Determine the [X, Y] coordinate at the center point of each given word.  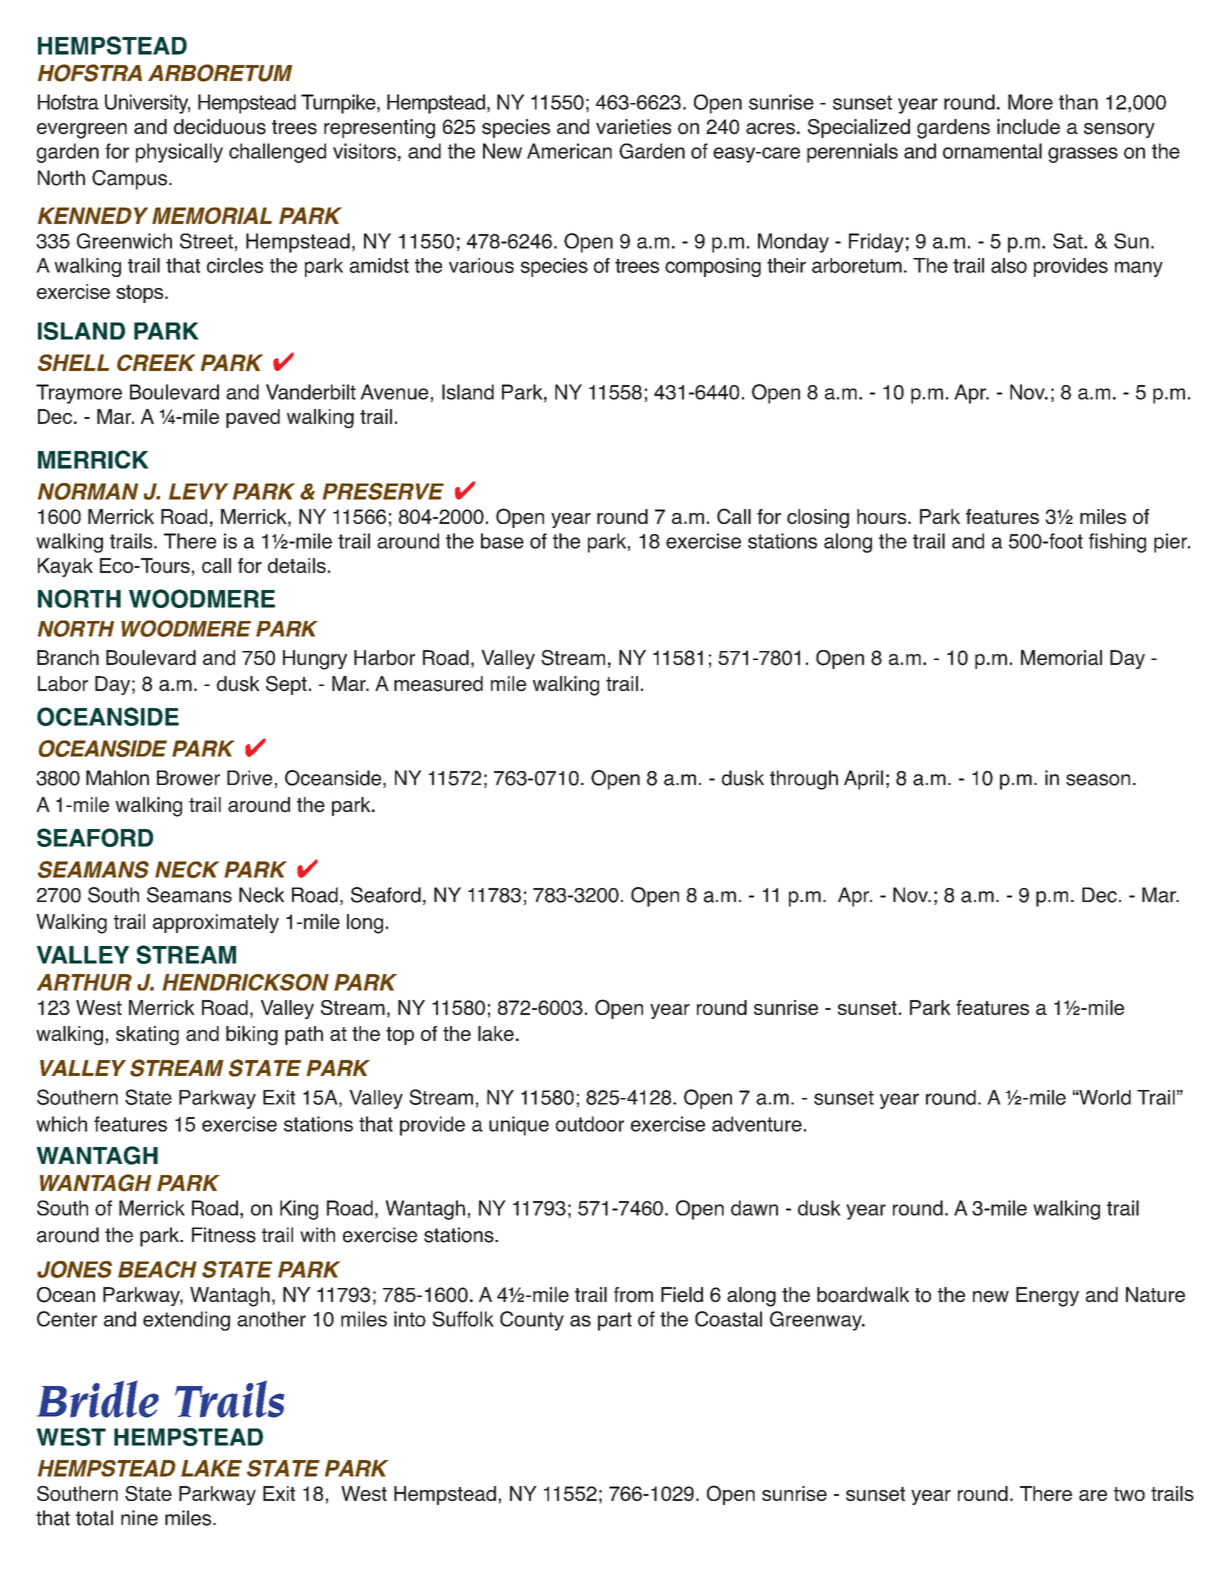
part [615, 1321]
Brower [188, 778]
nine [139, 1518]
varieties [633, 127]
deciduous [220, 127]
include [1028, 127]
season [1098, 780]
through [804, 780]
